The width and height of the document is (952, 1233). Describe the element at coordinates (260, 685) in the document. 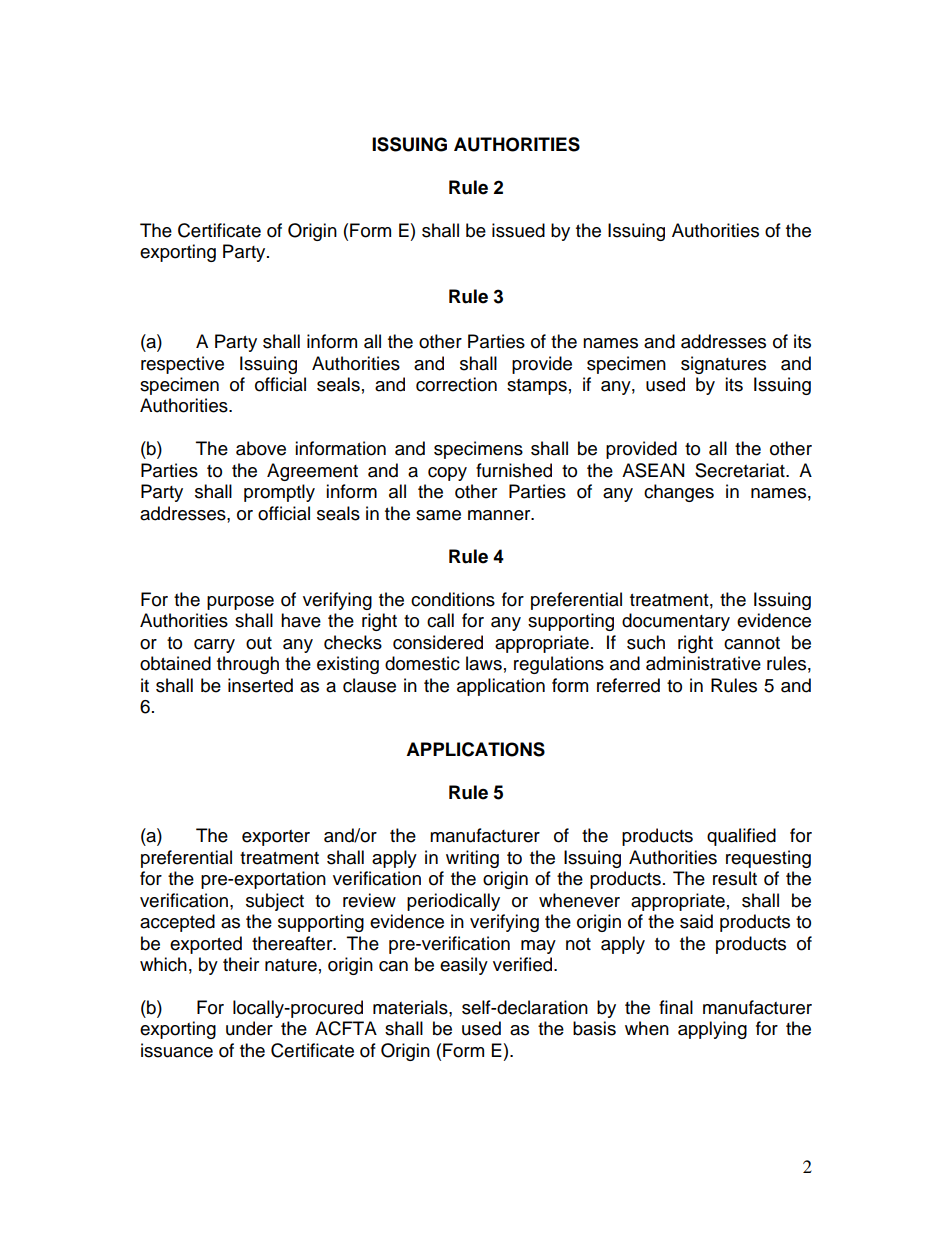

I see `inserted` at that location.
